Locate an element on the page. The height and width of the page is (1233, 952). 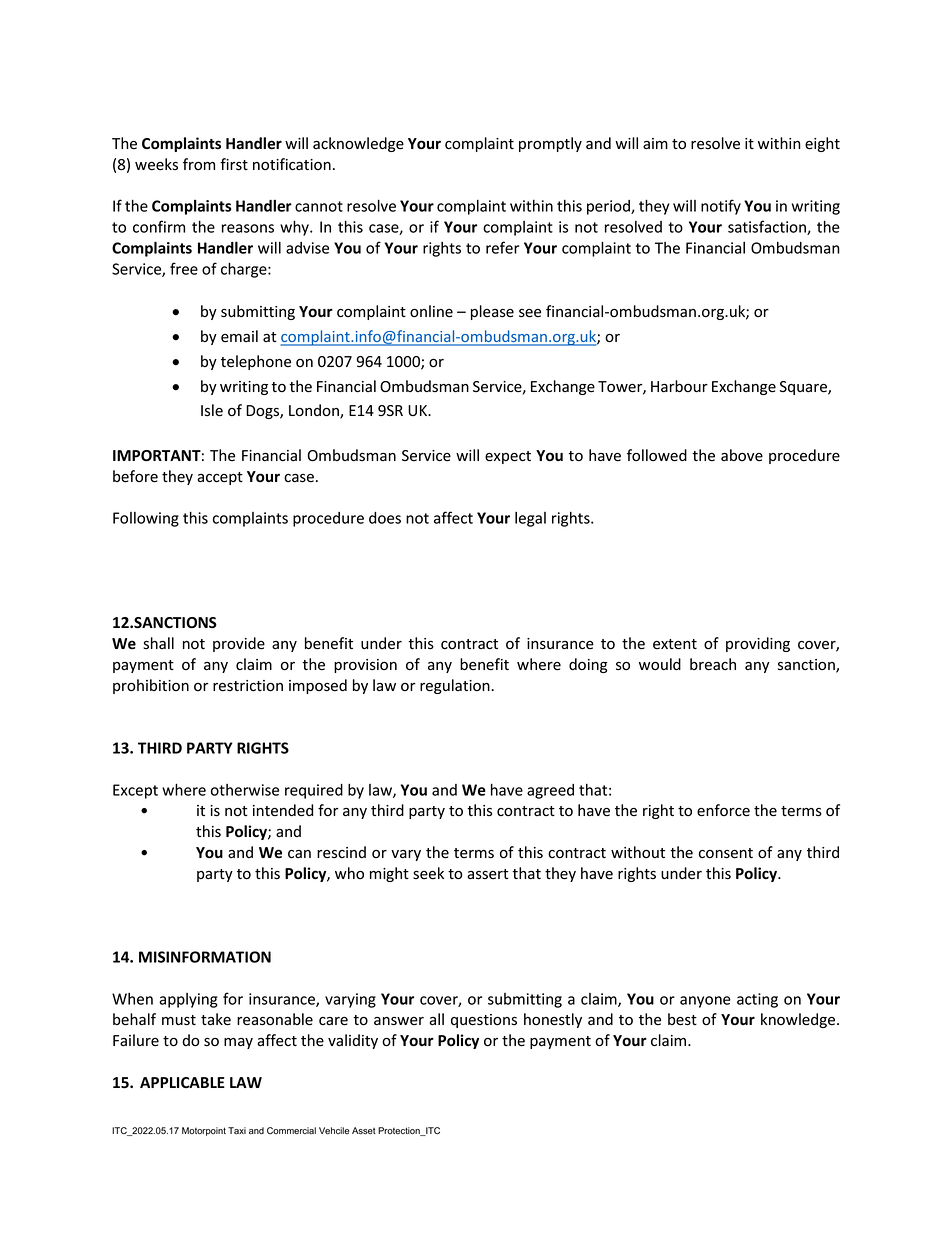
above is located at coordinates (742, 455).
